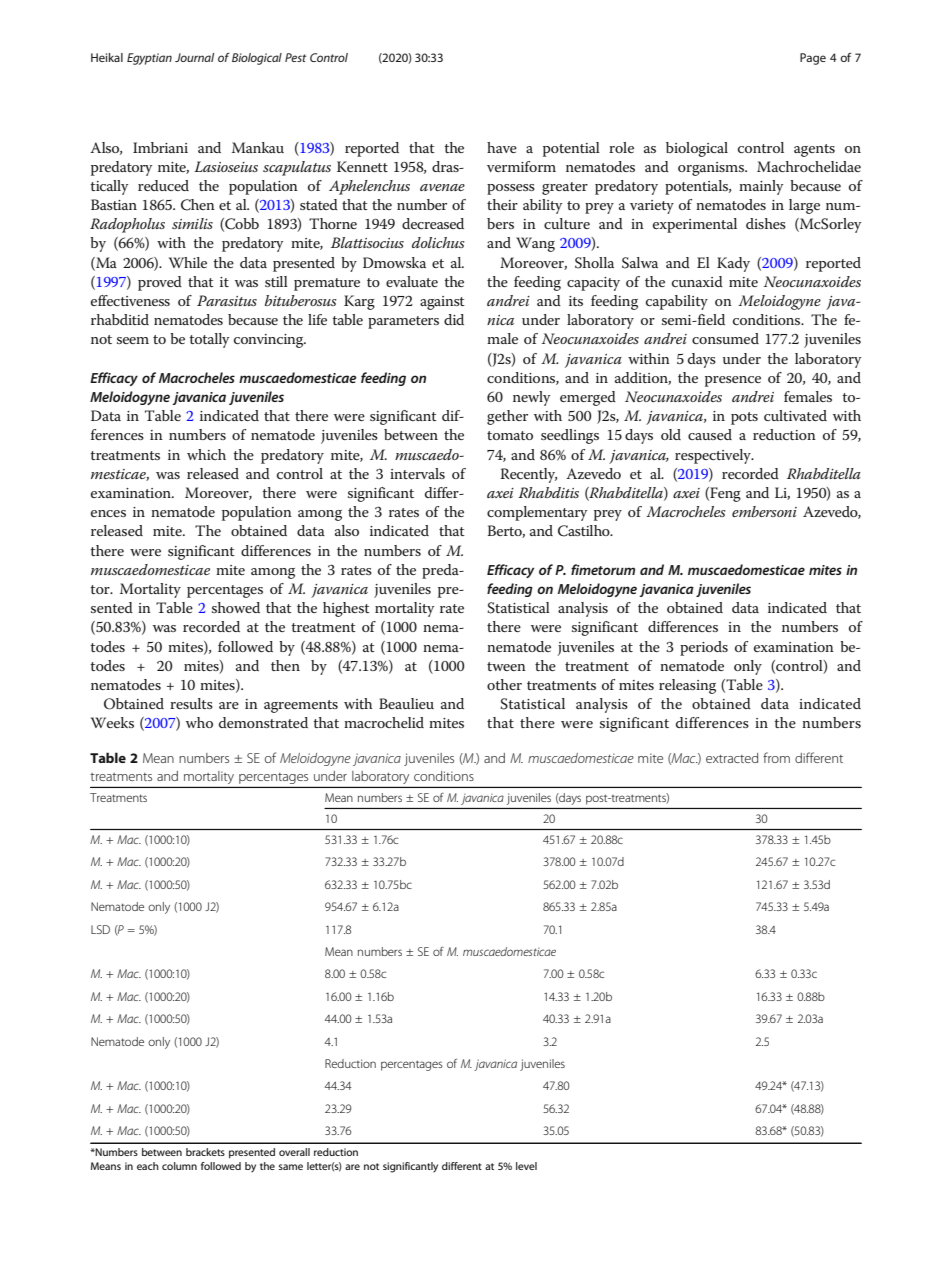 This document has height=1265, width=952. Describe the element at coordinates (160, 283) in the document. I see `proved` at that location.
